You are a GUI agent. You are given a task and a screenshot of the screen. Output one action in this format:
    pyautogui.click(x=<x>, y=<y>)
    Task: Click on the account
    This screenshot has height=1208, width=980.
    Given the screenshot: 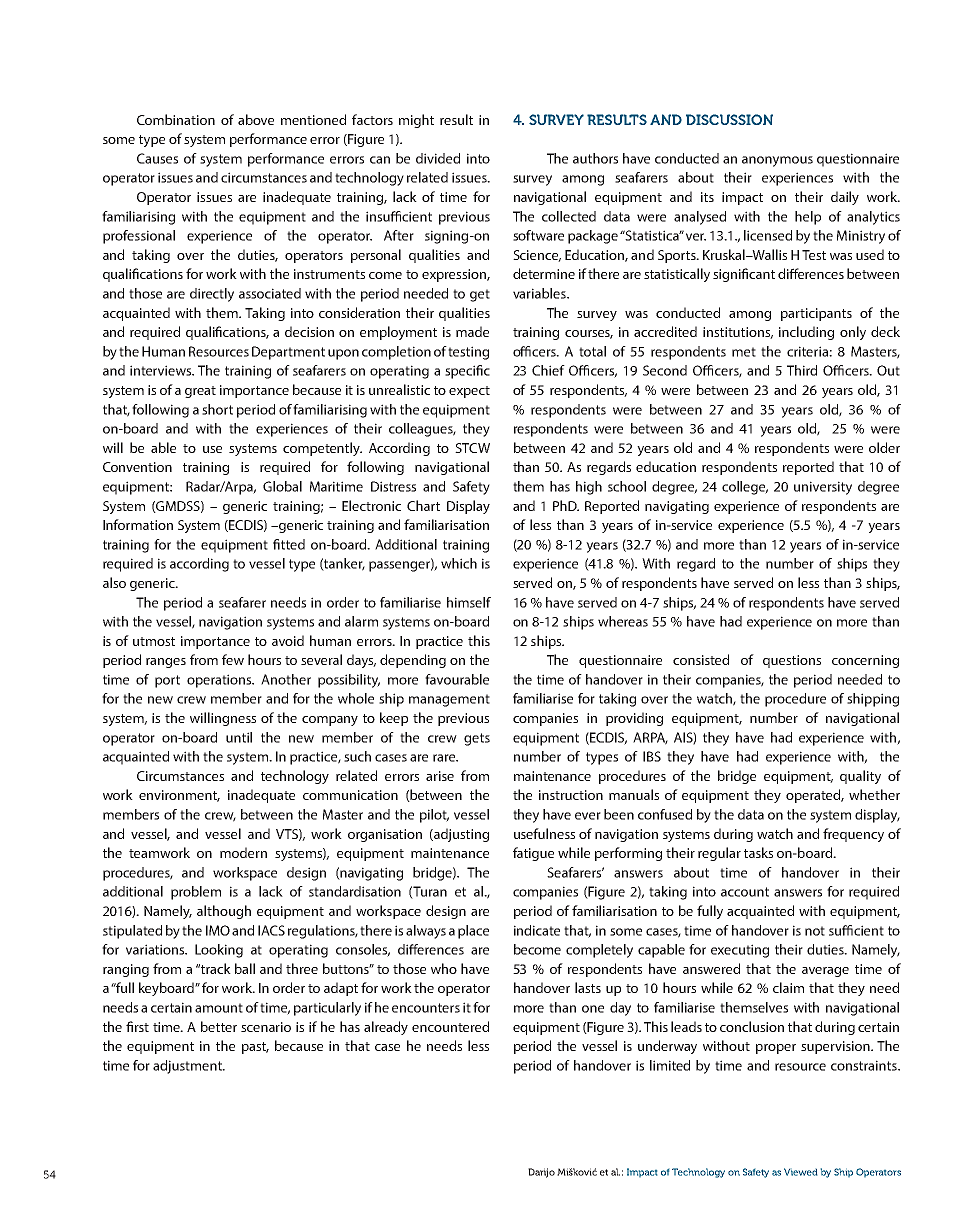 What is the action you would take?
    pyautogui.click(x=745, y=892)
